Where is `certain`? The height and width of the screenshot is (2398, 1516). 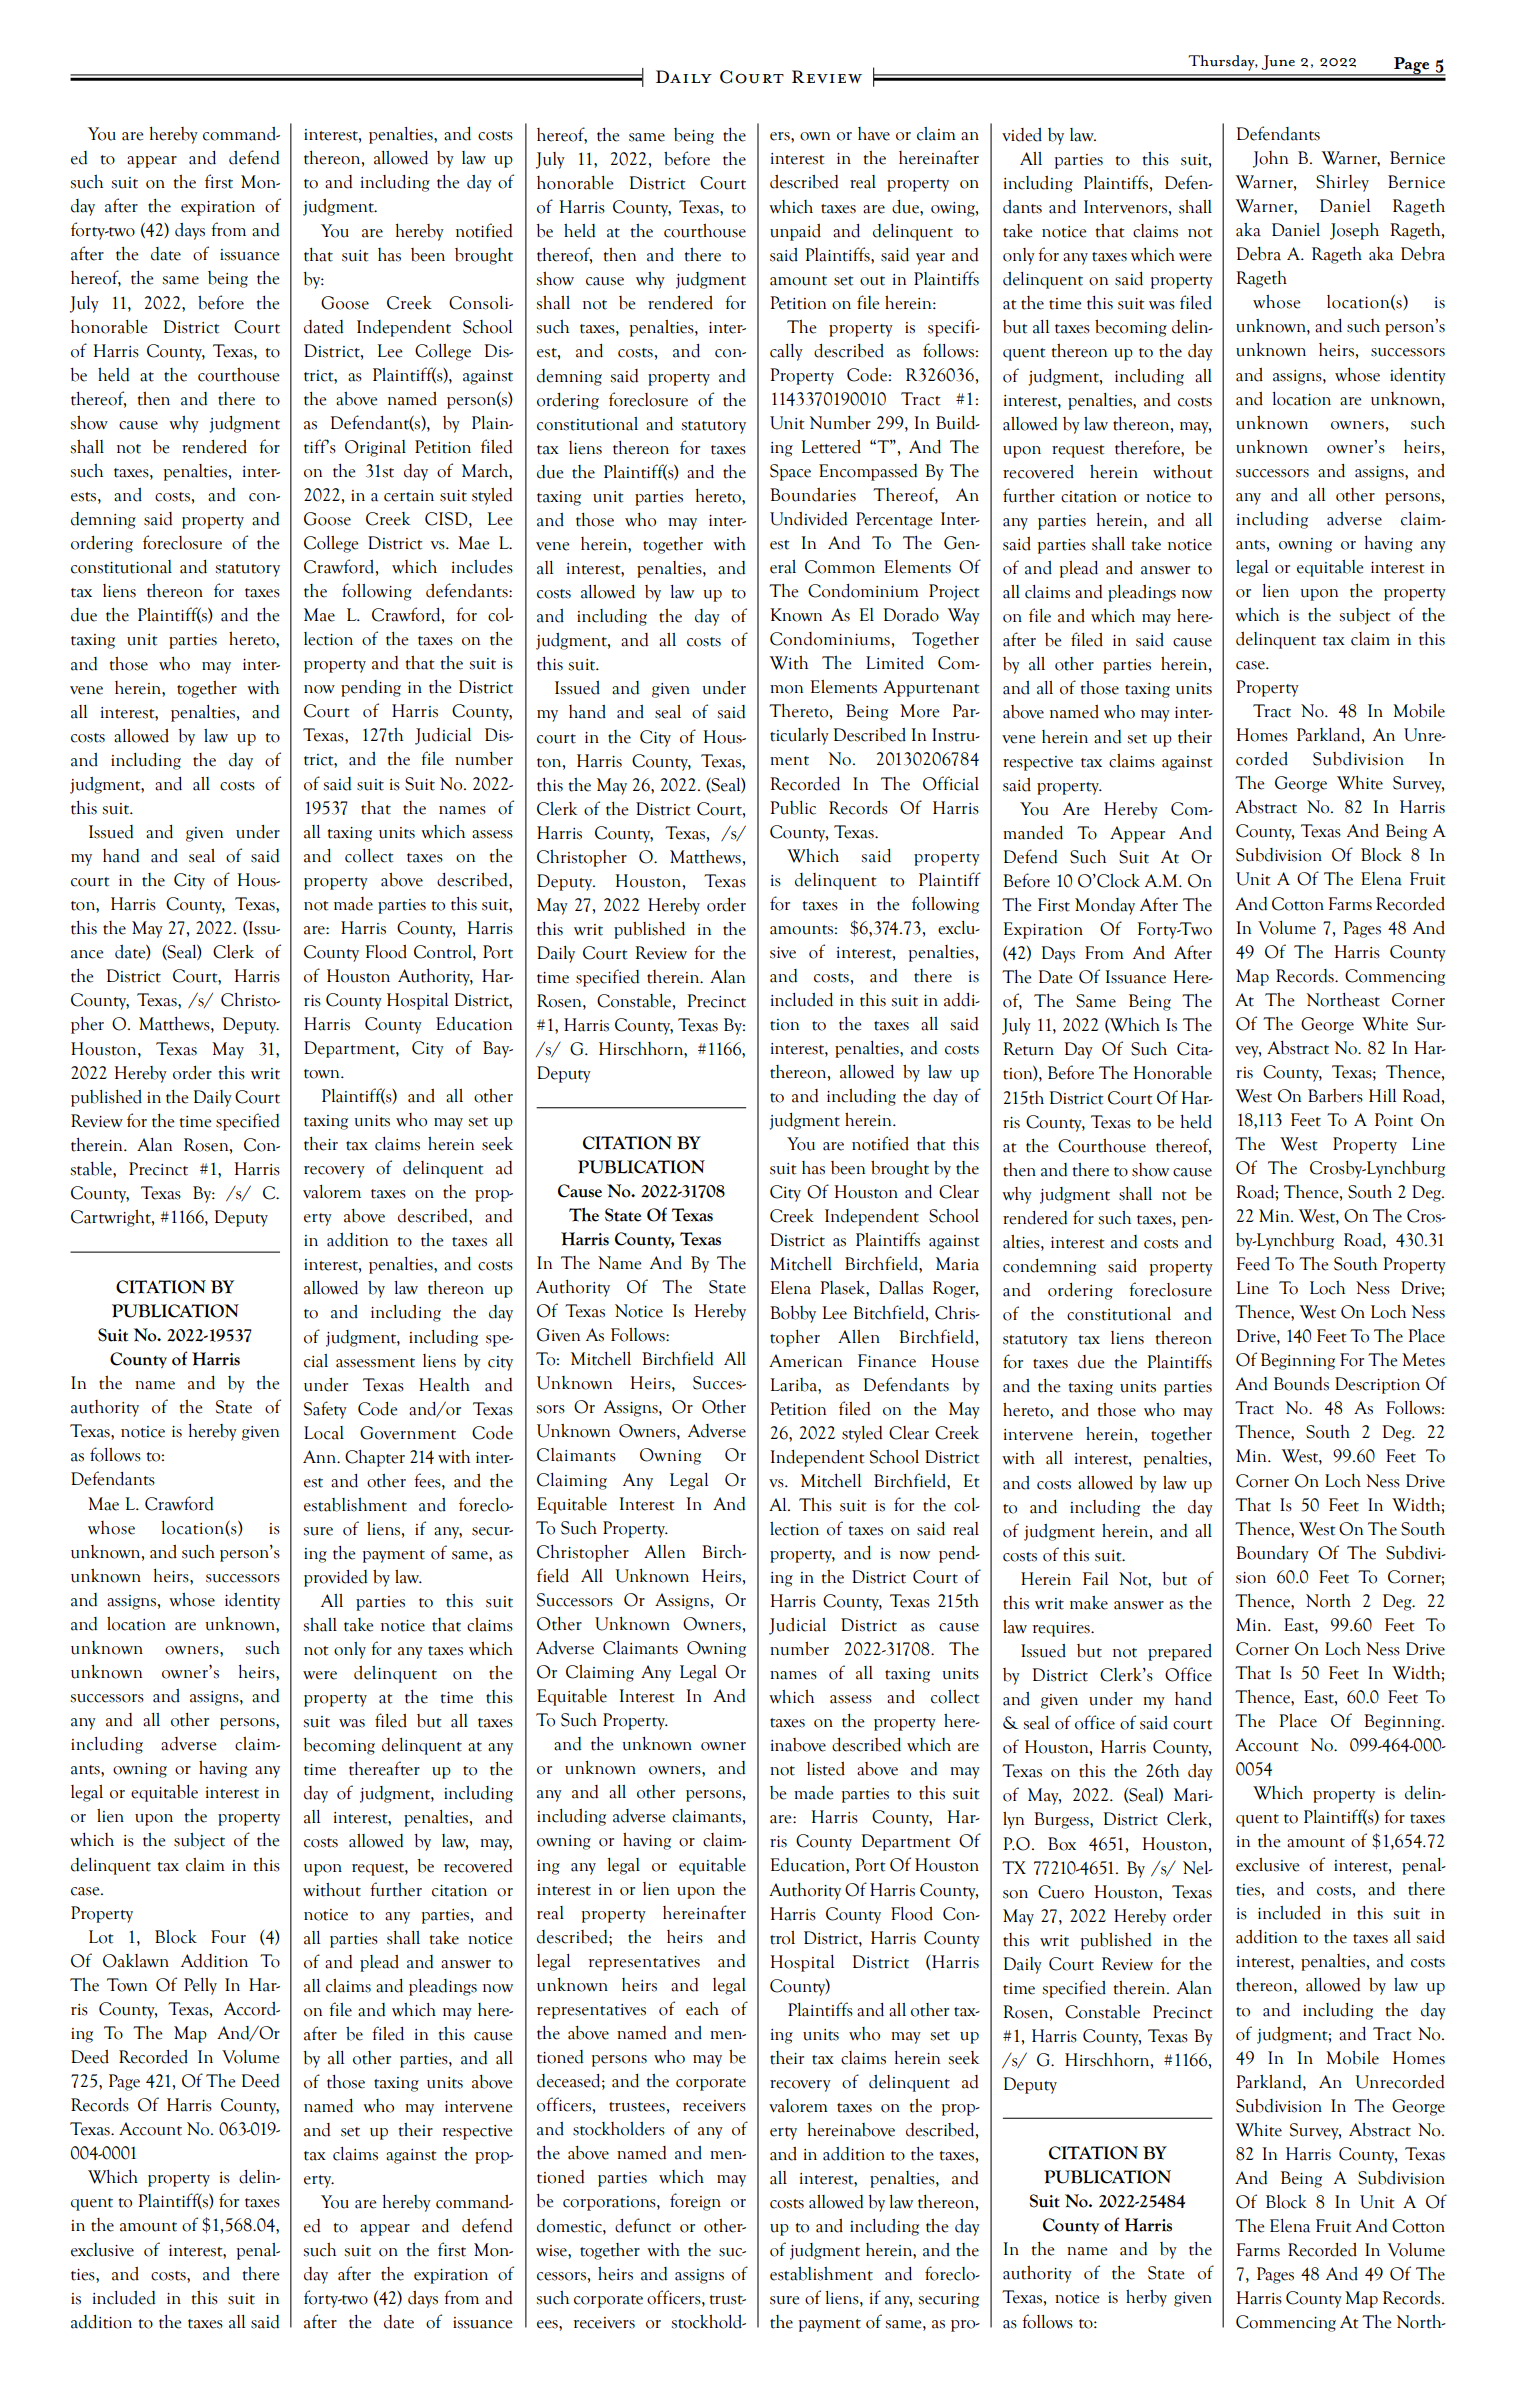
certain is located at coordinates (409, 496).
